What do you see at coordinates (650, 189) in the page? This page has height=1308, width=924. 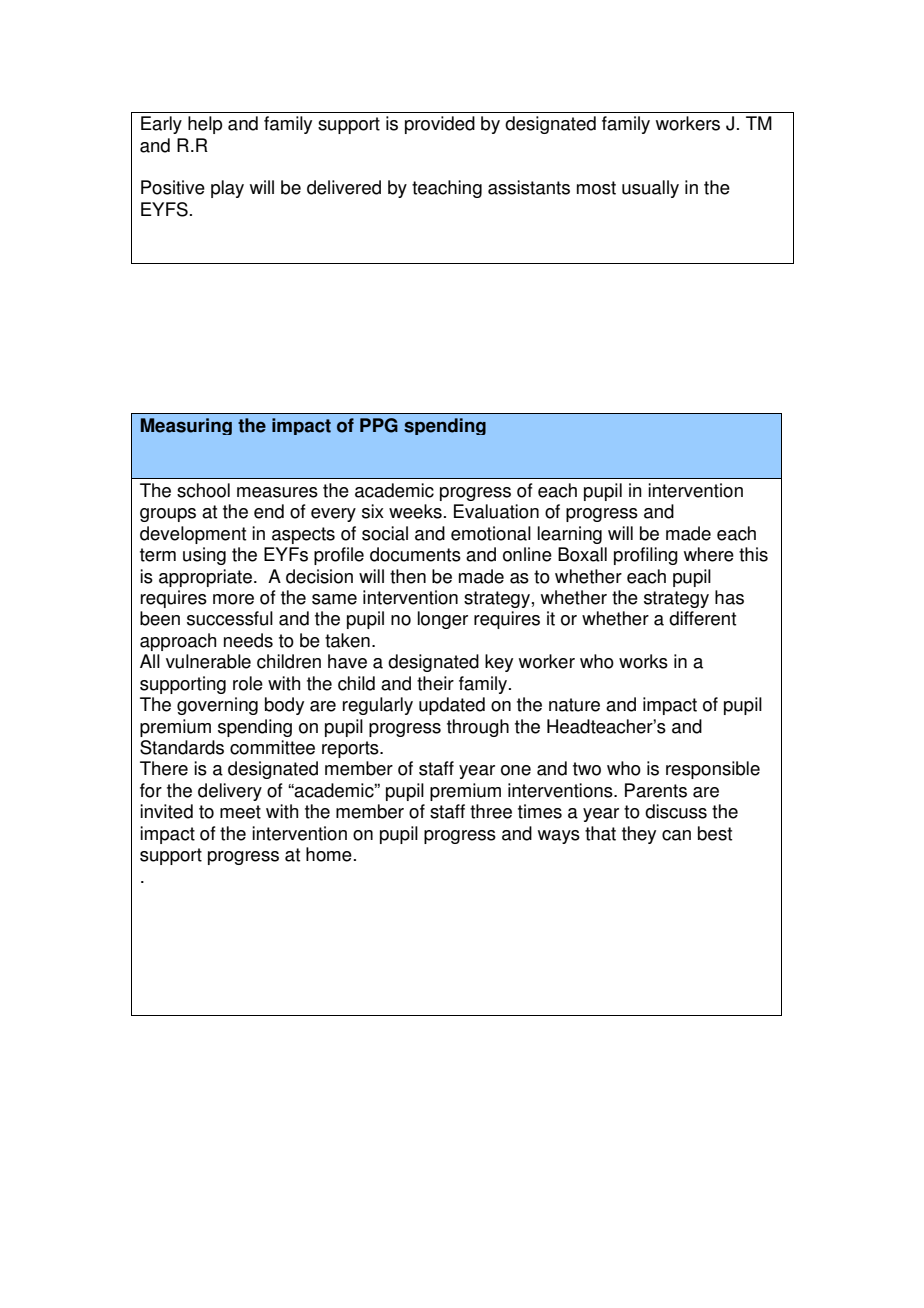 I see `usually` at bounding box center [650, 189].
